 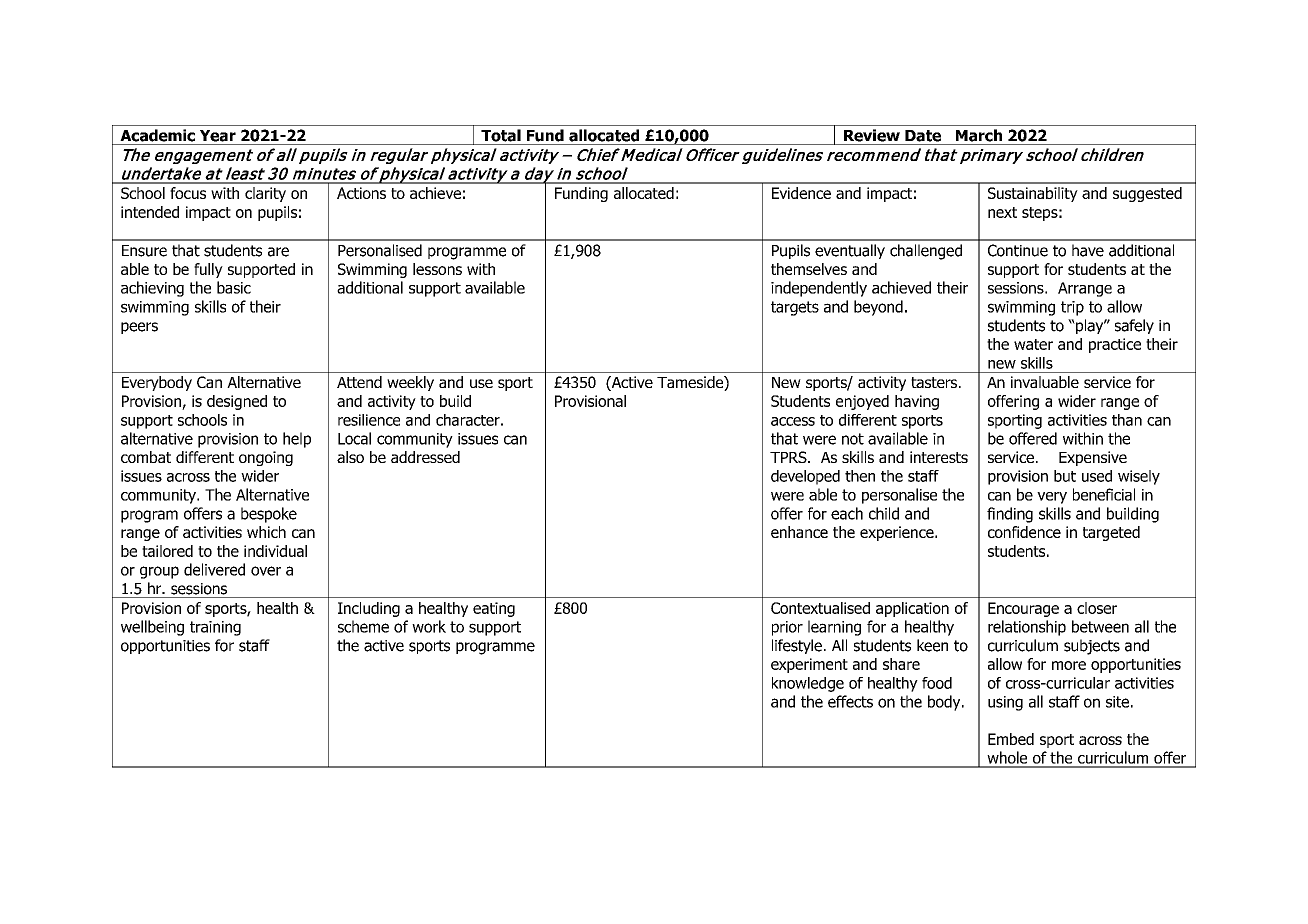 I want to click on ongoing, so click(x=266, y=458).
